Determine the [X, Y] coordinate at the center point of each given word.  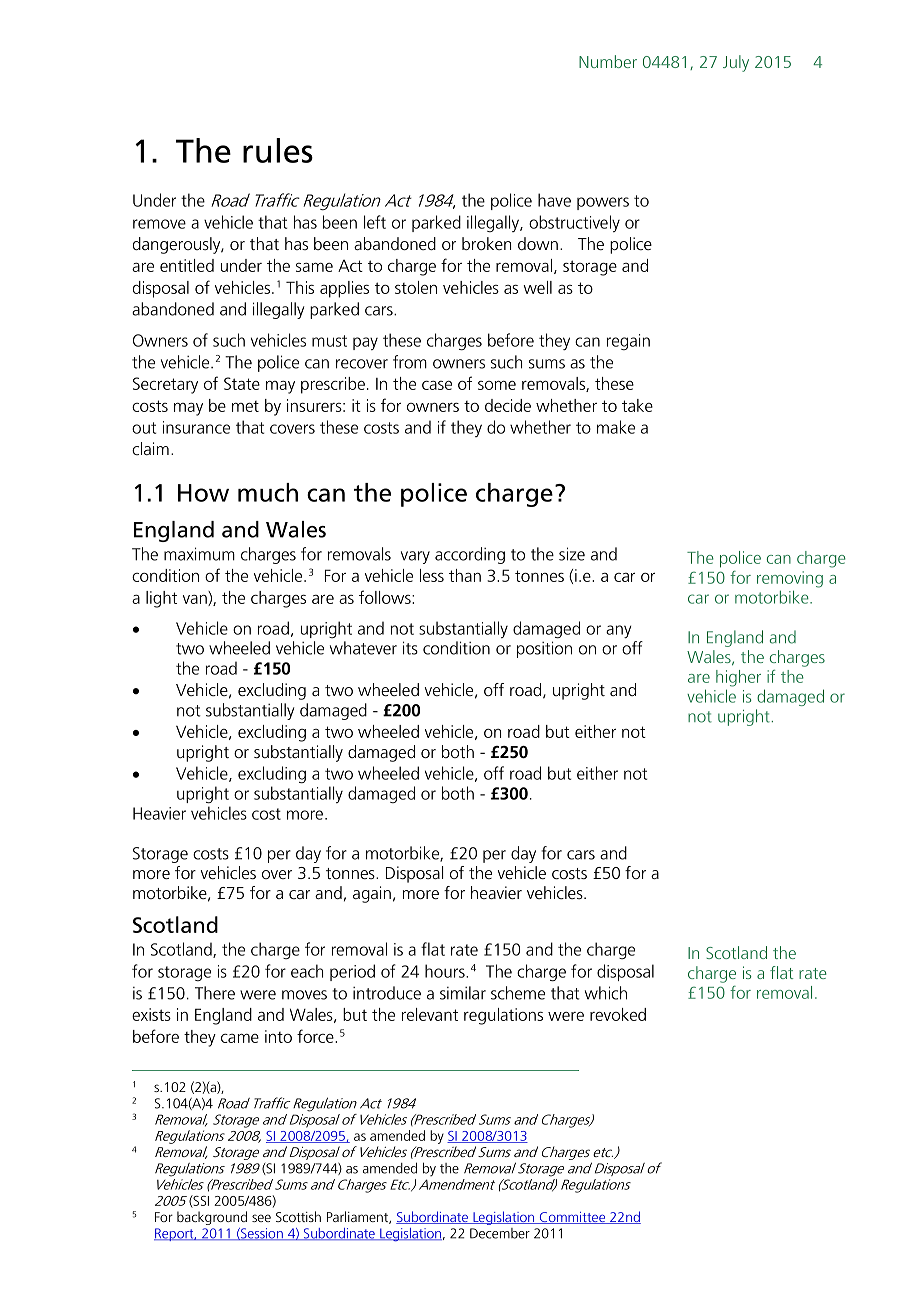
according [470, 555]
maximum [199, 554]
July [736, 63]
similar [463, 993]
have [554, 200]
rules [278, 150]
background [212, 1218]
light [161, 599]
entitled [187, 265]
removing [790, 579]
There [215, 993]
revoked [618, 1014]
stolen [416, 287]
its [410, 648]
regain [628, 342]
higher [738, 678]
